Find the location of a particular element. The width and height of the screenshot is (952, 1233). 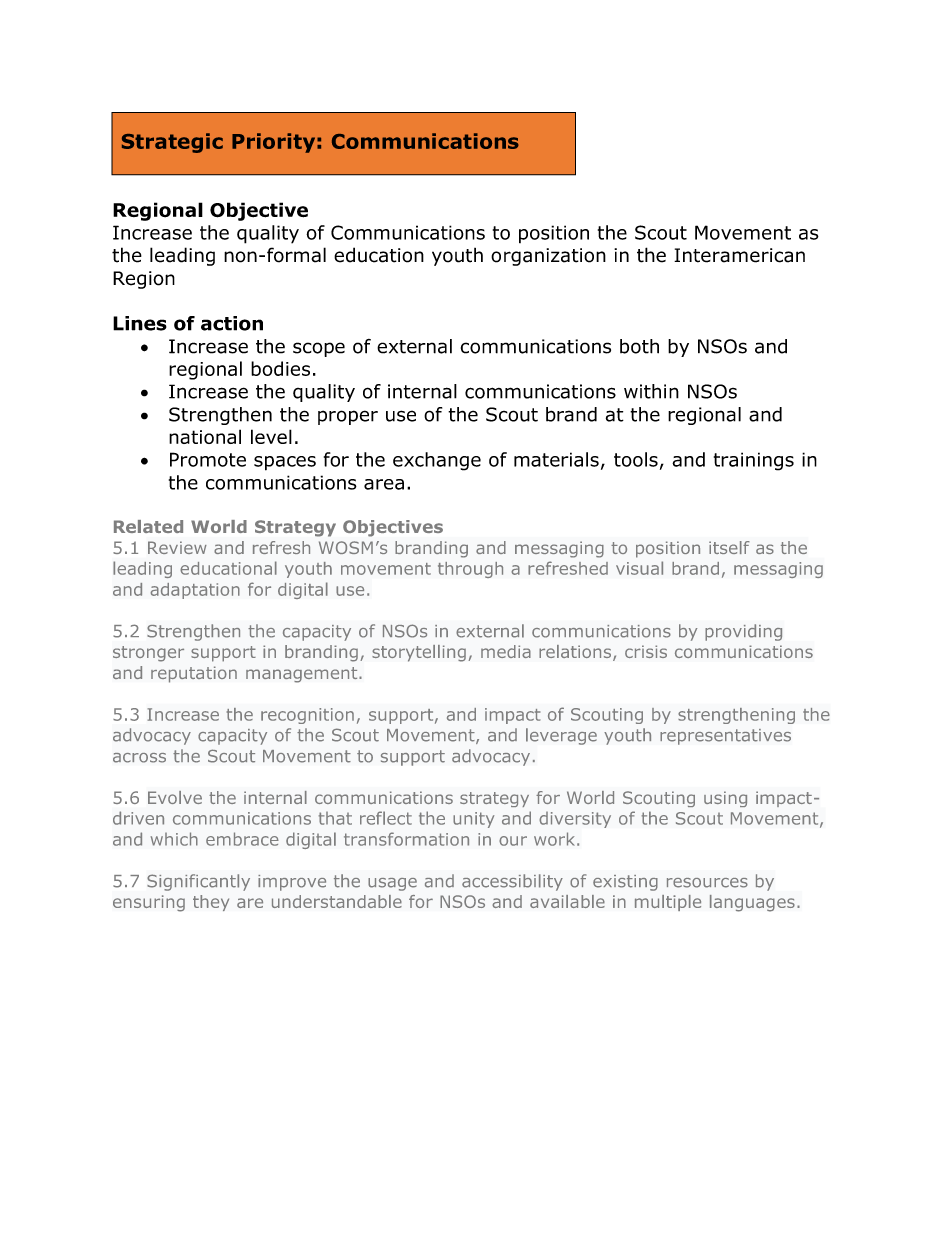

Strategic is located at coordinates (172, 143).
